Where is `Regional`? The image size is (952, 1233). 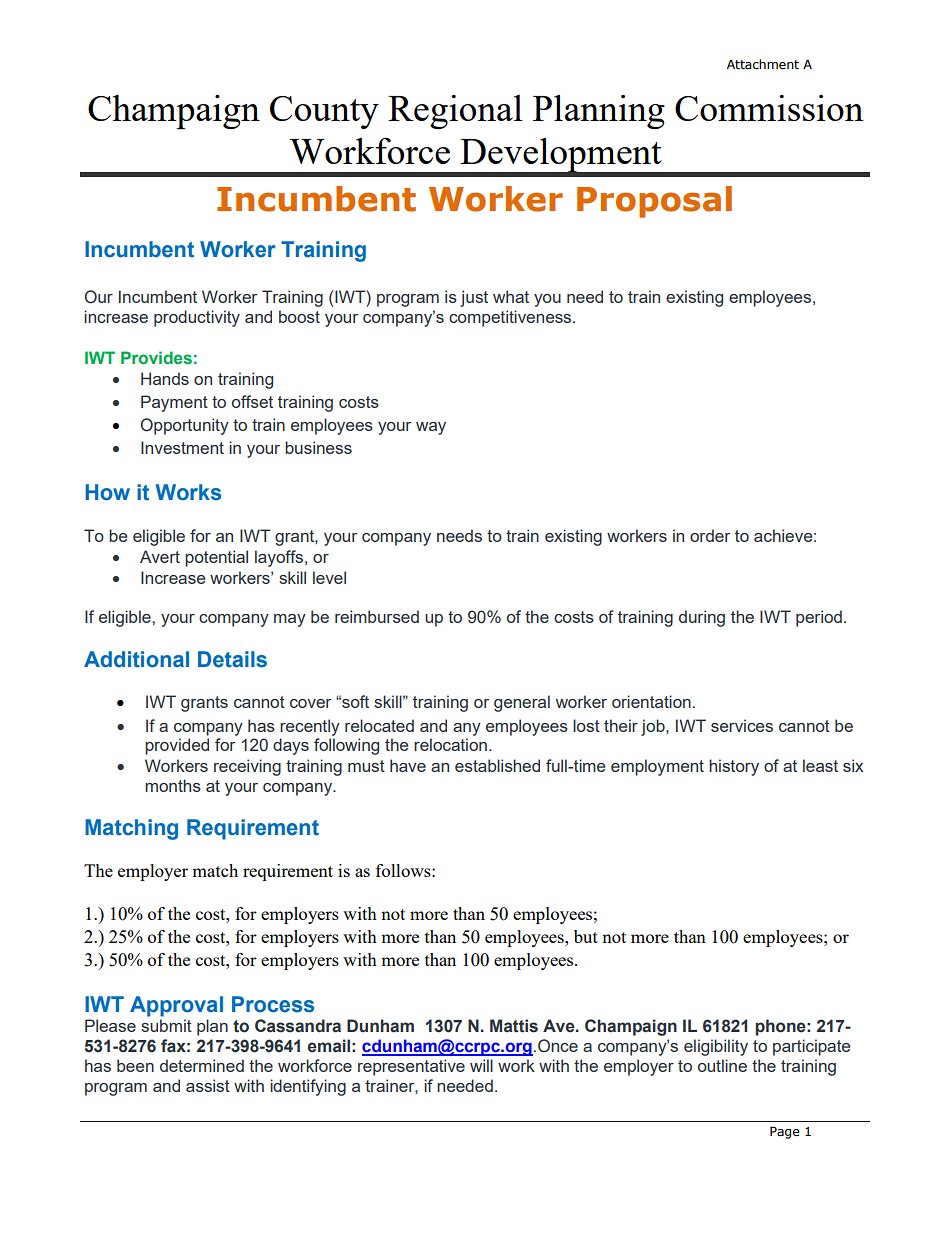 Regional is located at coordinates (455, 111).
